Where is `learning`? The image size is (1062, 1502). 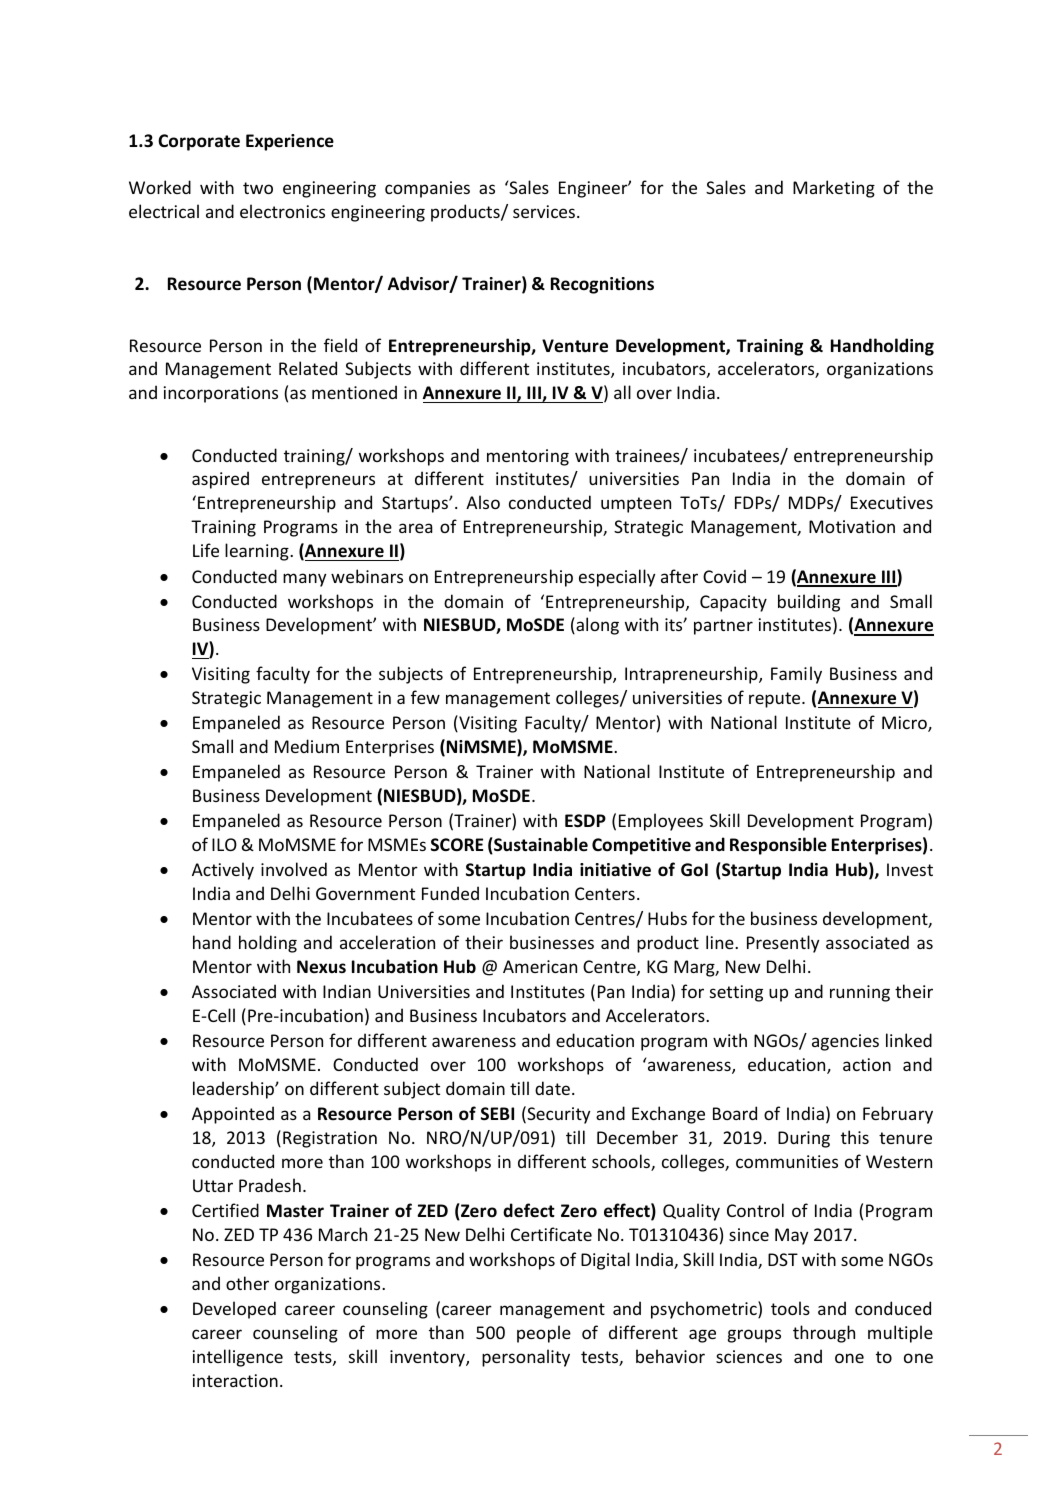 learning is located at coordinates (258, 552).
